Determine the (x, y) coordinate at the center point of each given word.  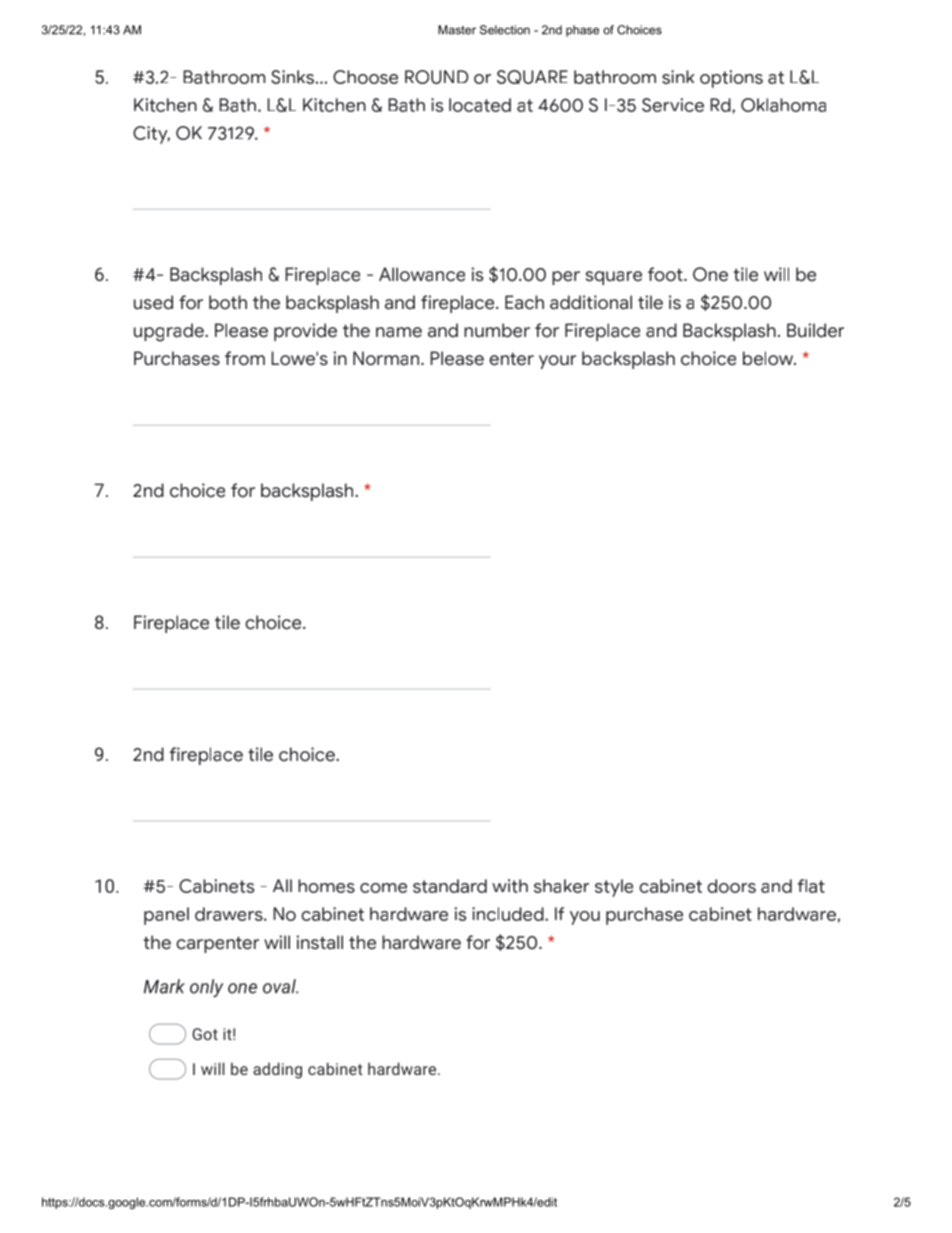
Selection (505, 30)
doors (731, 886)
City (151, 135)
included (509, 914)
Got (205, 1034)
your (557, 362)
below (769, 358)
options (731, 79)
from (245, 358)
